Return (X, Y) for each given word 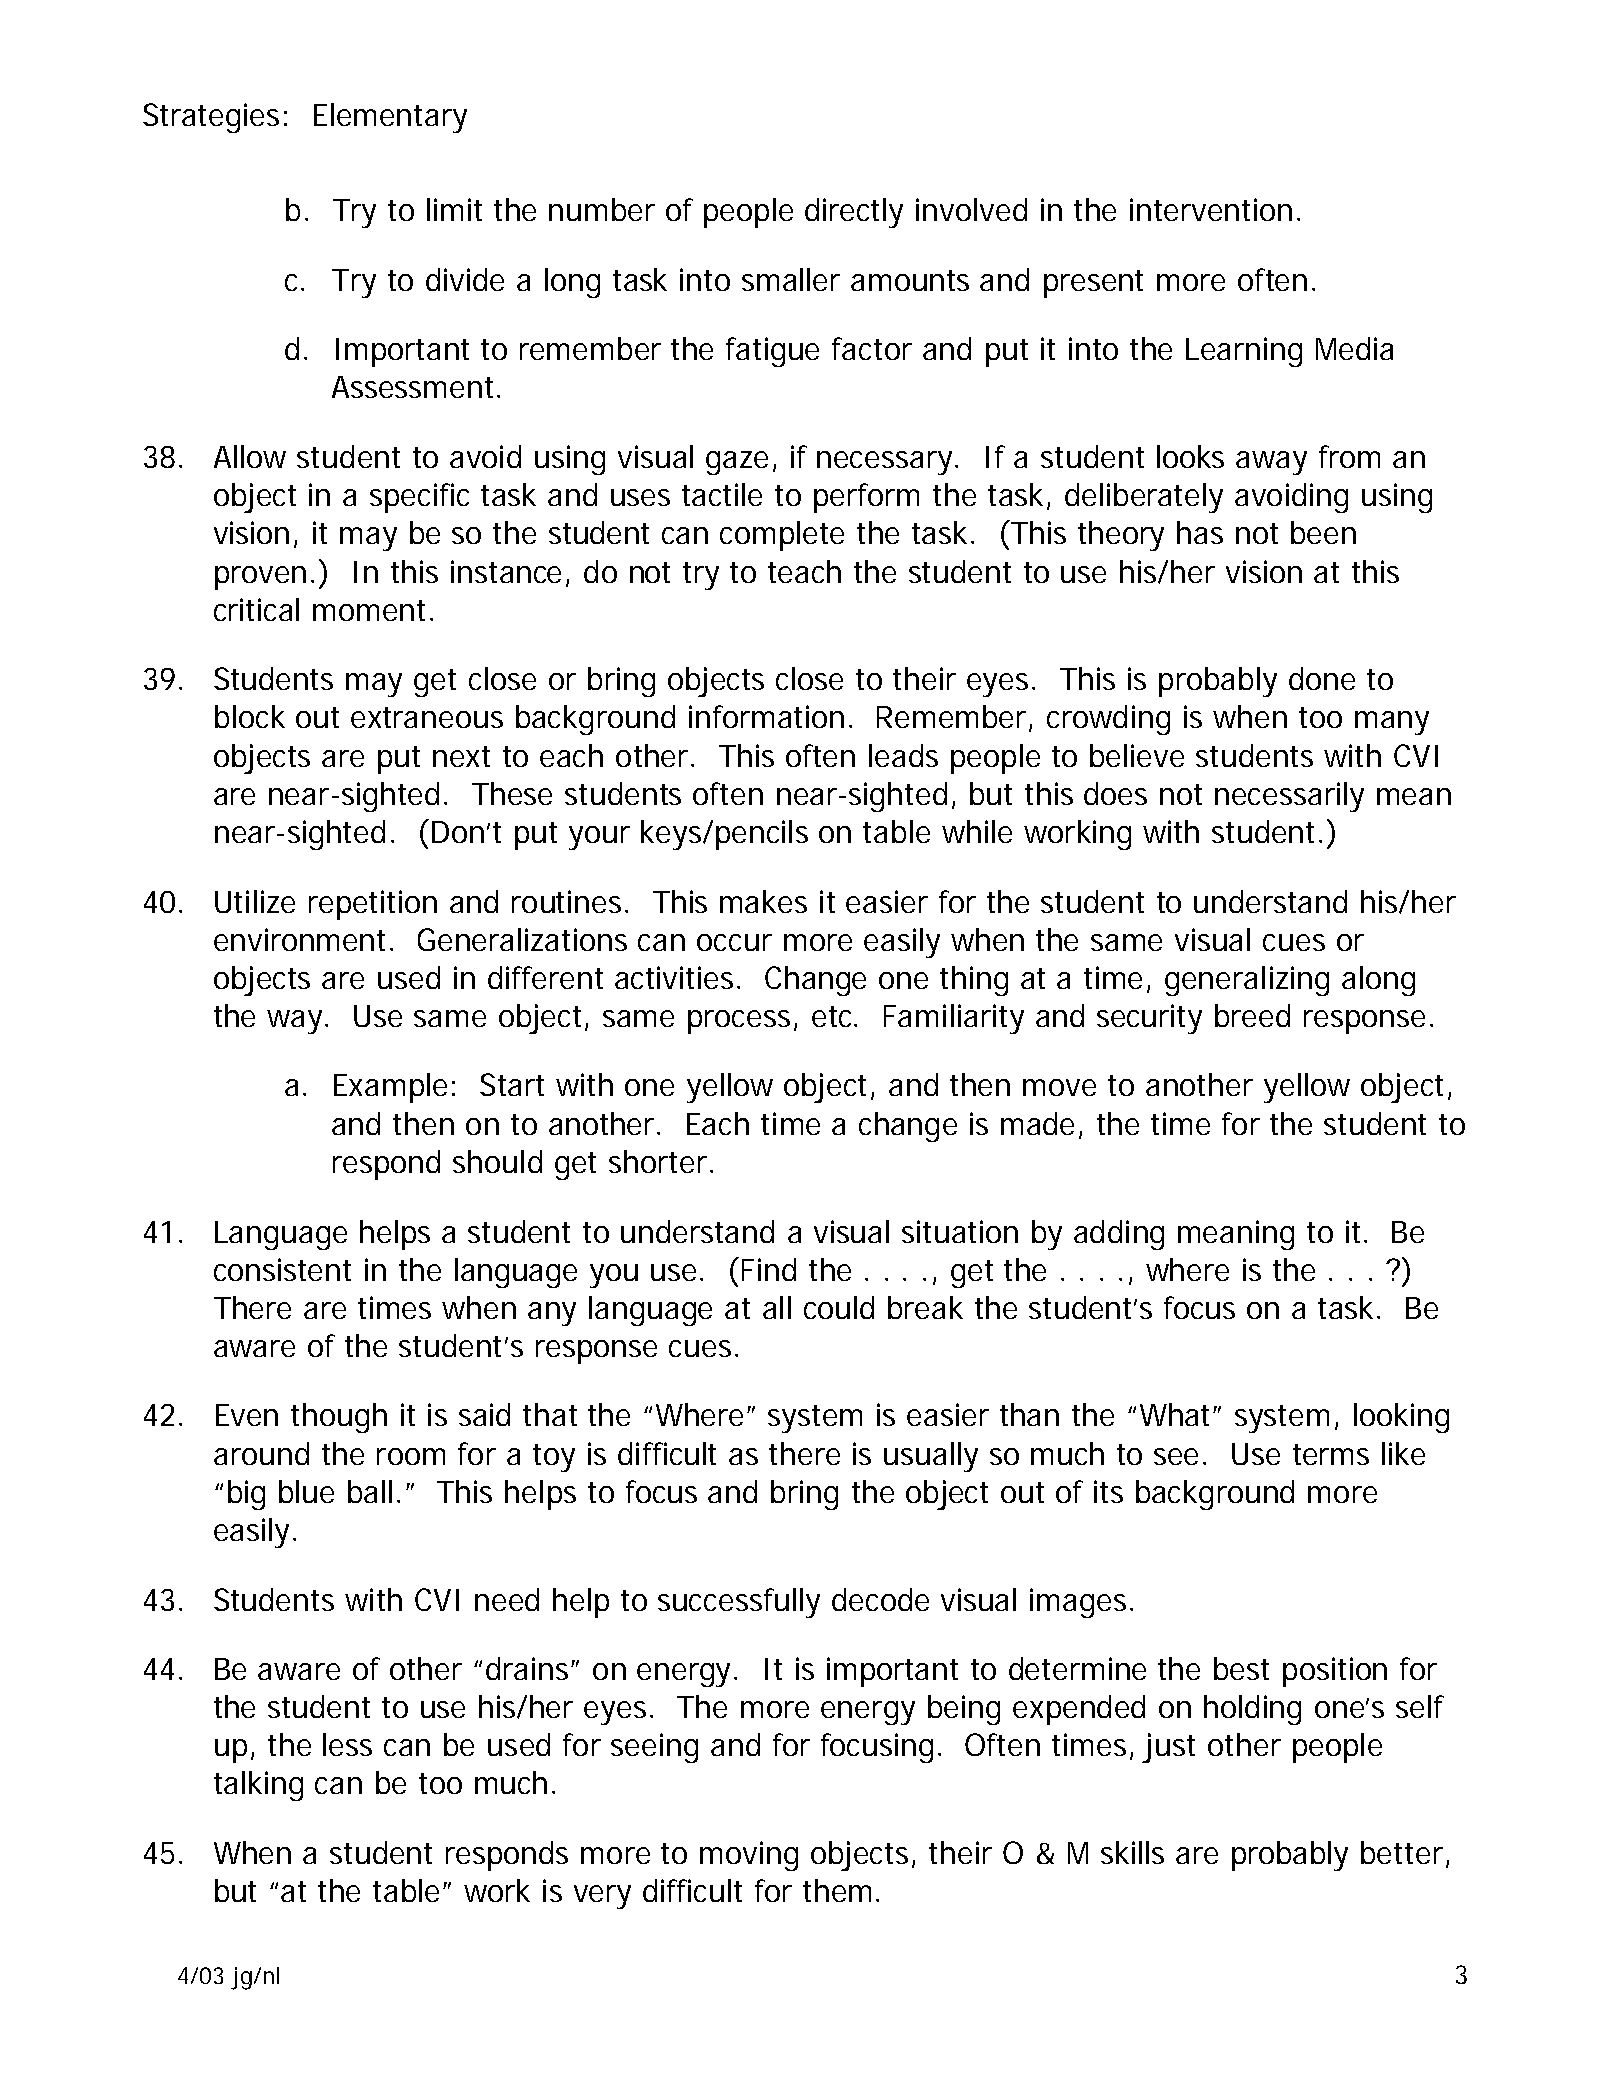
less (347, 1744)
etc (834, 1016)
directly (854, 213)
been (1323, 532)
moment (372, 610)
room (411, 1456)
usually (931, 1457)
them (837, 1890)
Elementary (390, 118)
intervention (1211, 209)
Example (390, 1088)
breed (1252, 1015)
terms (1331, 1454)
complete (782, 536)
